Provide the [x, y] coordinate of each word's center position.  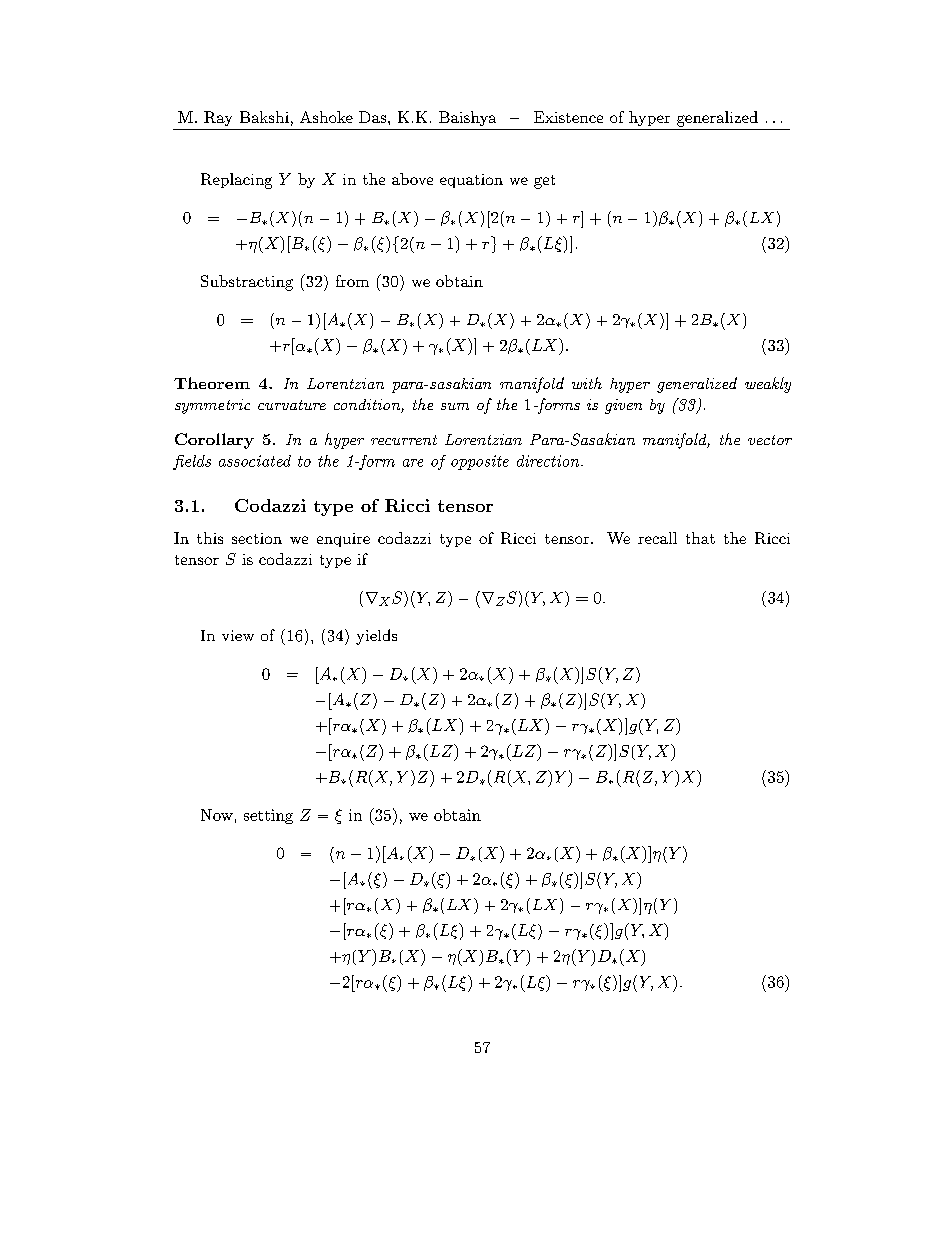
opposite [480, 462]
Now [217, 815]
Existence [568, 117]
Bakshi [264, 117]
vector [770, 440]
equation [471, 181]
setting [268, 816]
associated [255, 461]
